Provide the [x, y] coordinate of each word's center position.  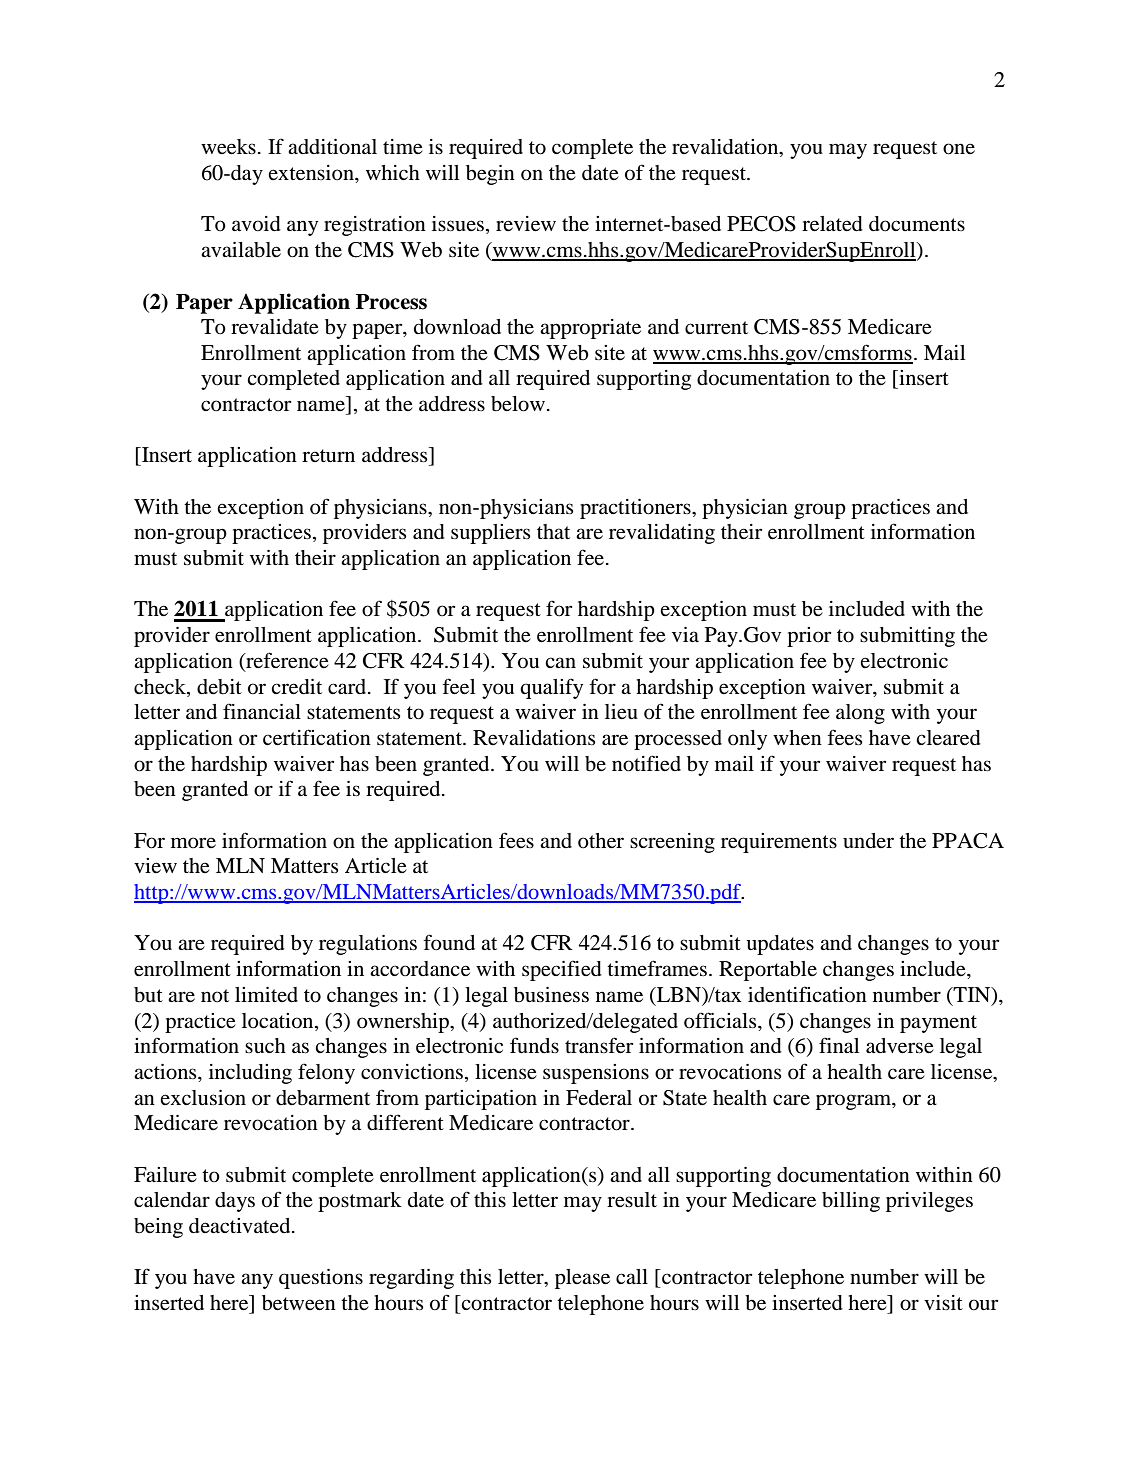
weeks [228, 147]
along [860, 714]
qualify [551, 688]
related [832, 224]
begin [490, 175]
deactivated [241, 1226]
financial [262, 711]
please [582, 1279]
